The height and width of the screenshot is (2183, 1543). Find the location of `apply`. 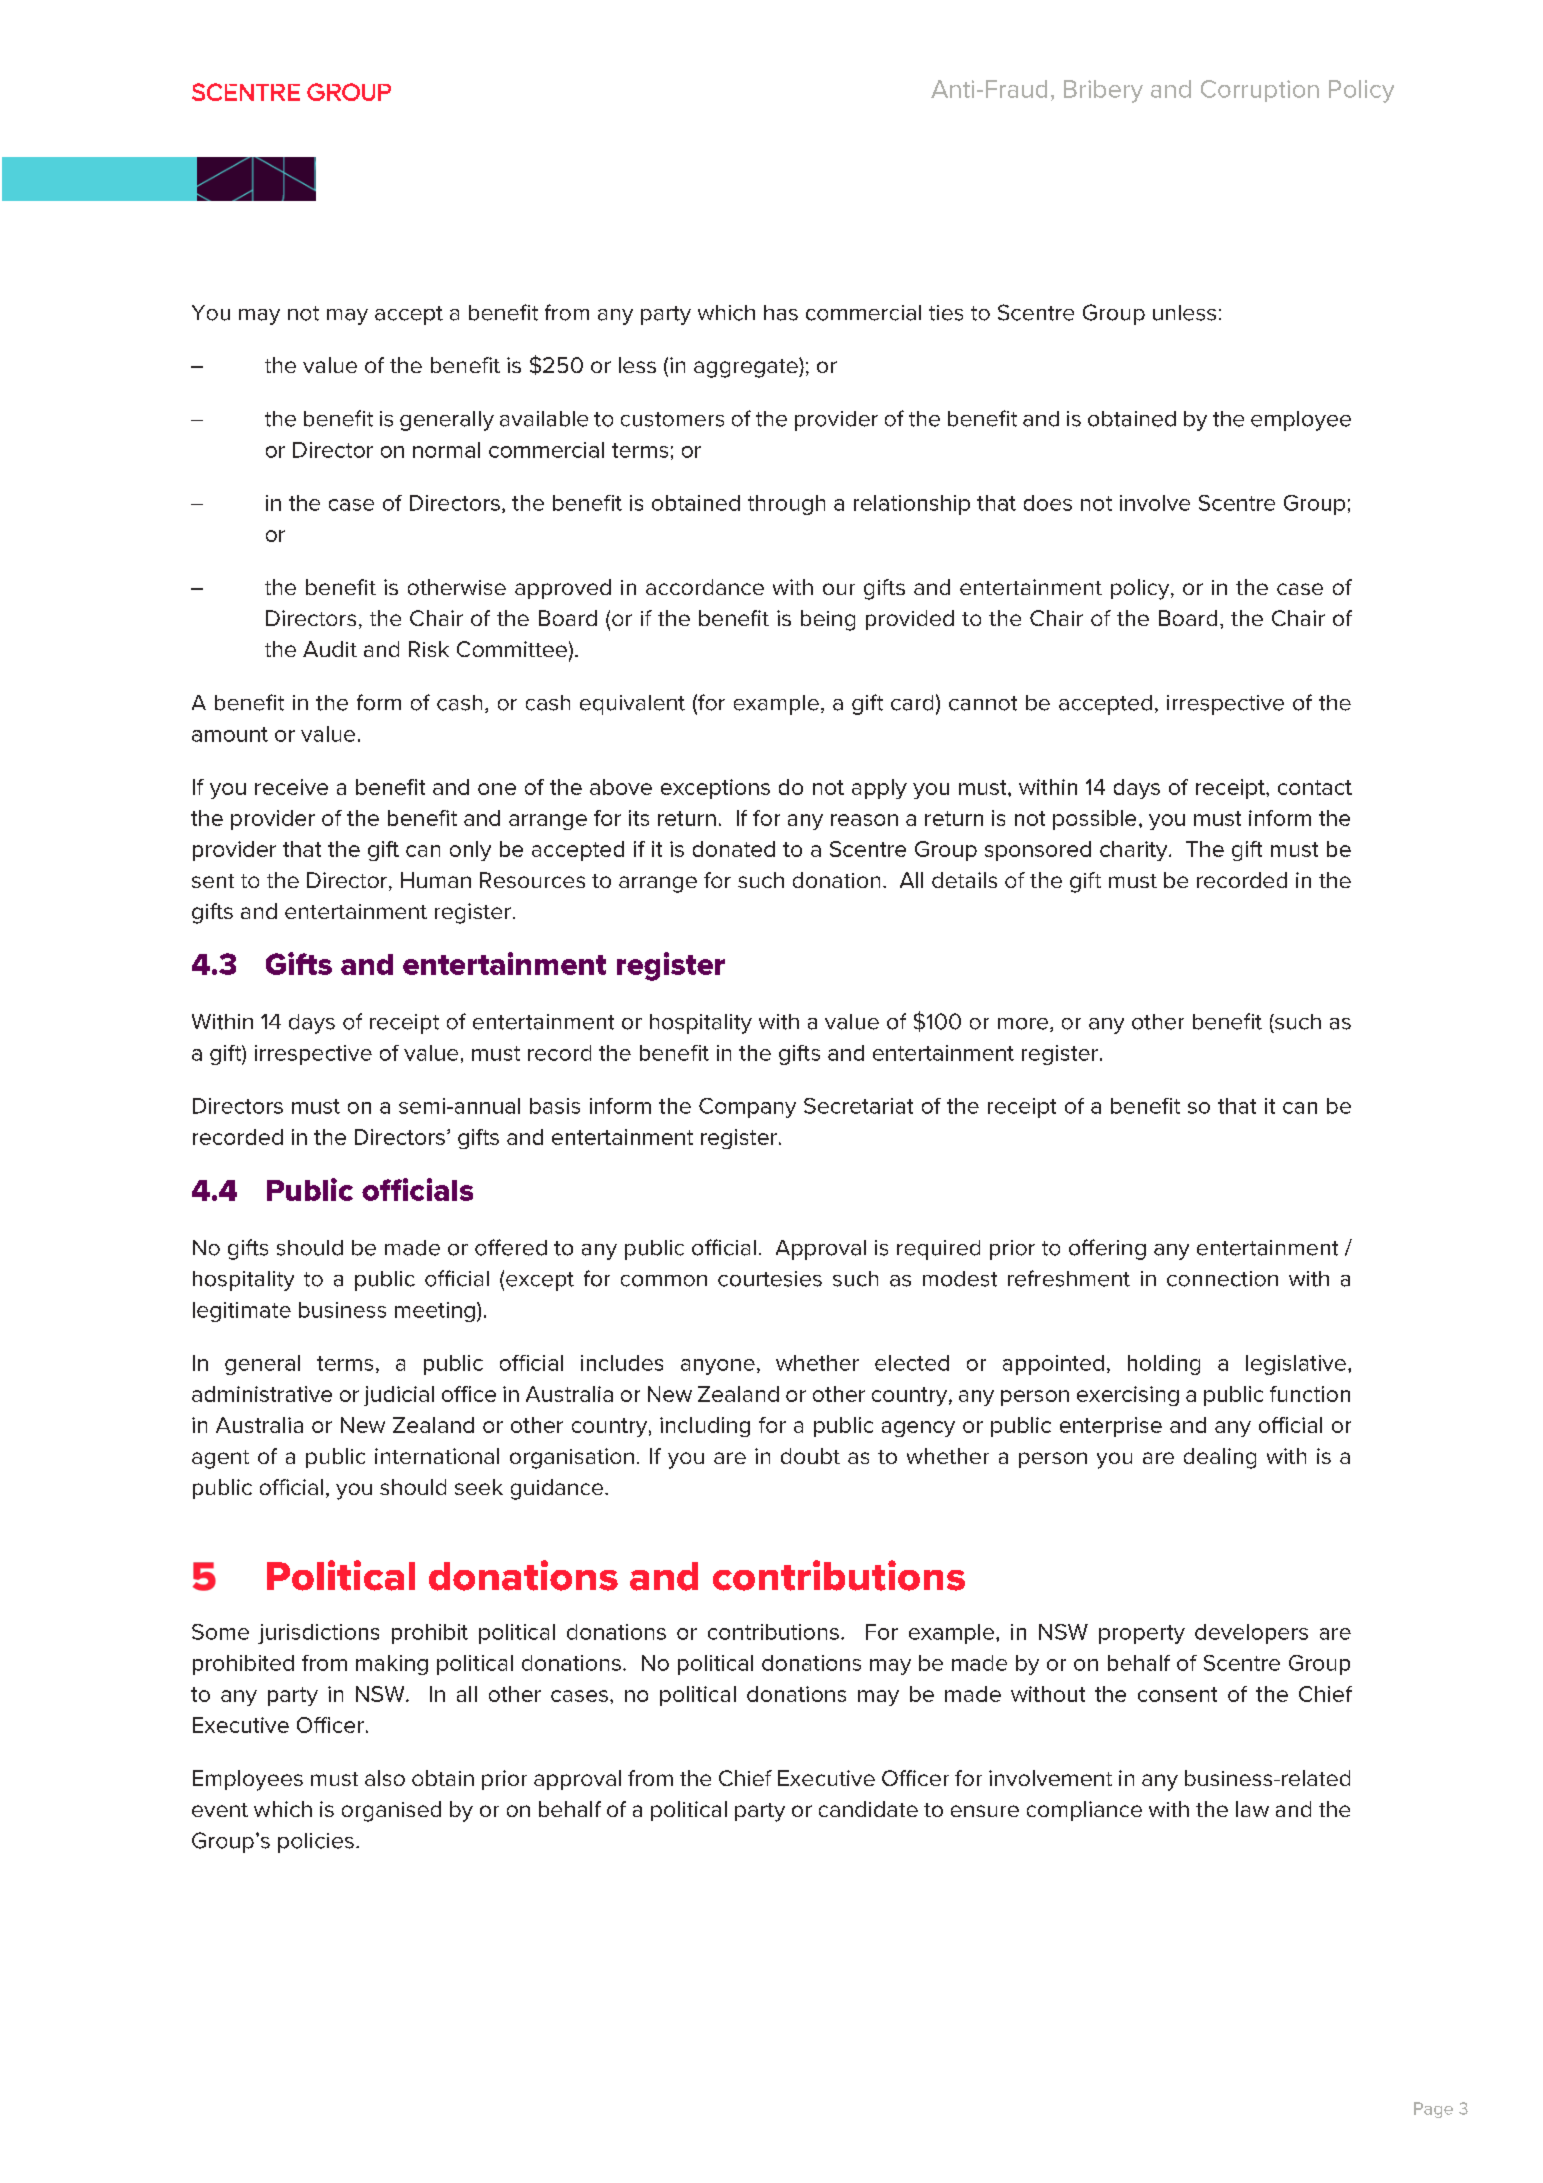

apply is located at coordinates (879, 789).
